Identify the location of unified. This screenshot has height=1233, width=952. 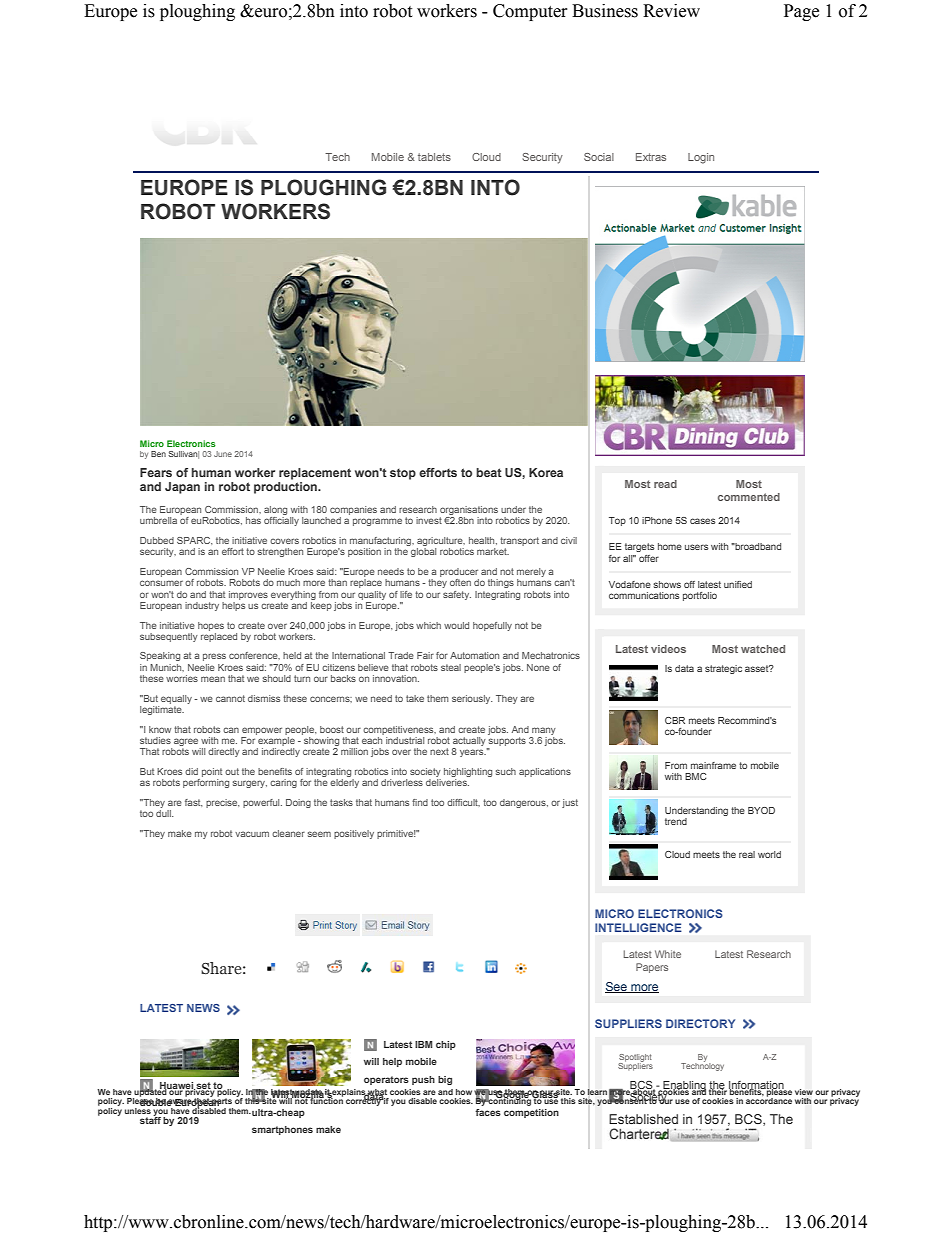
(738, 584).
